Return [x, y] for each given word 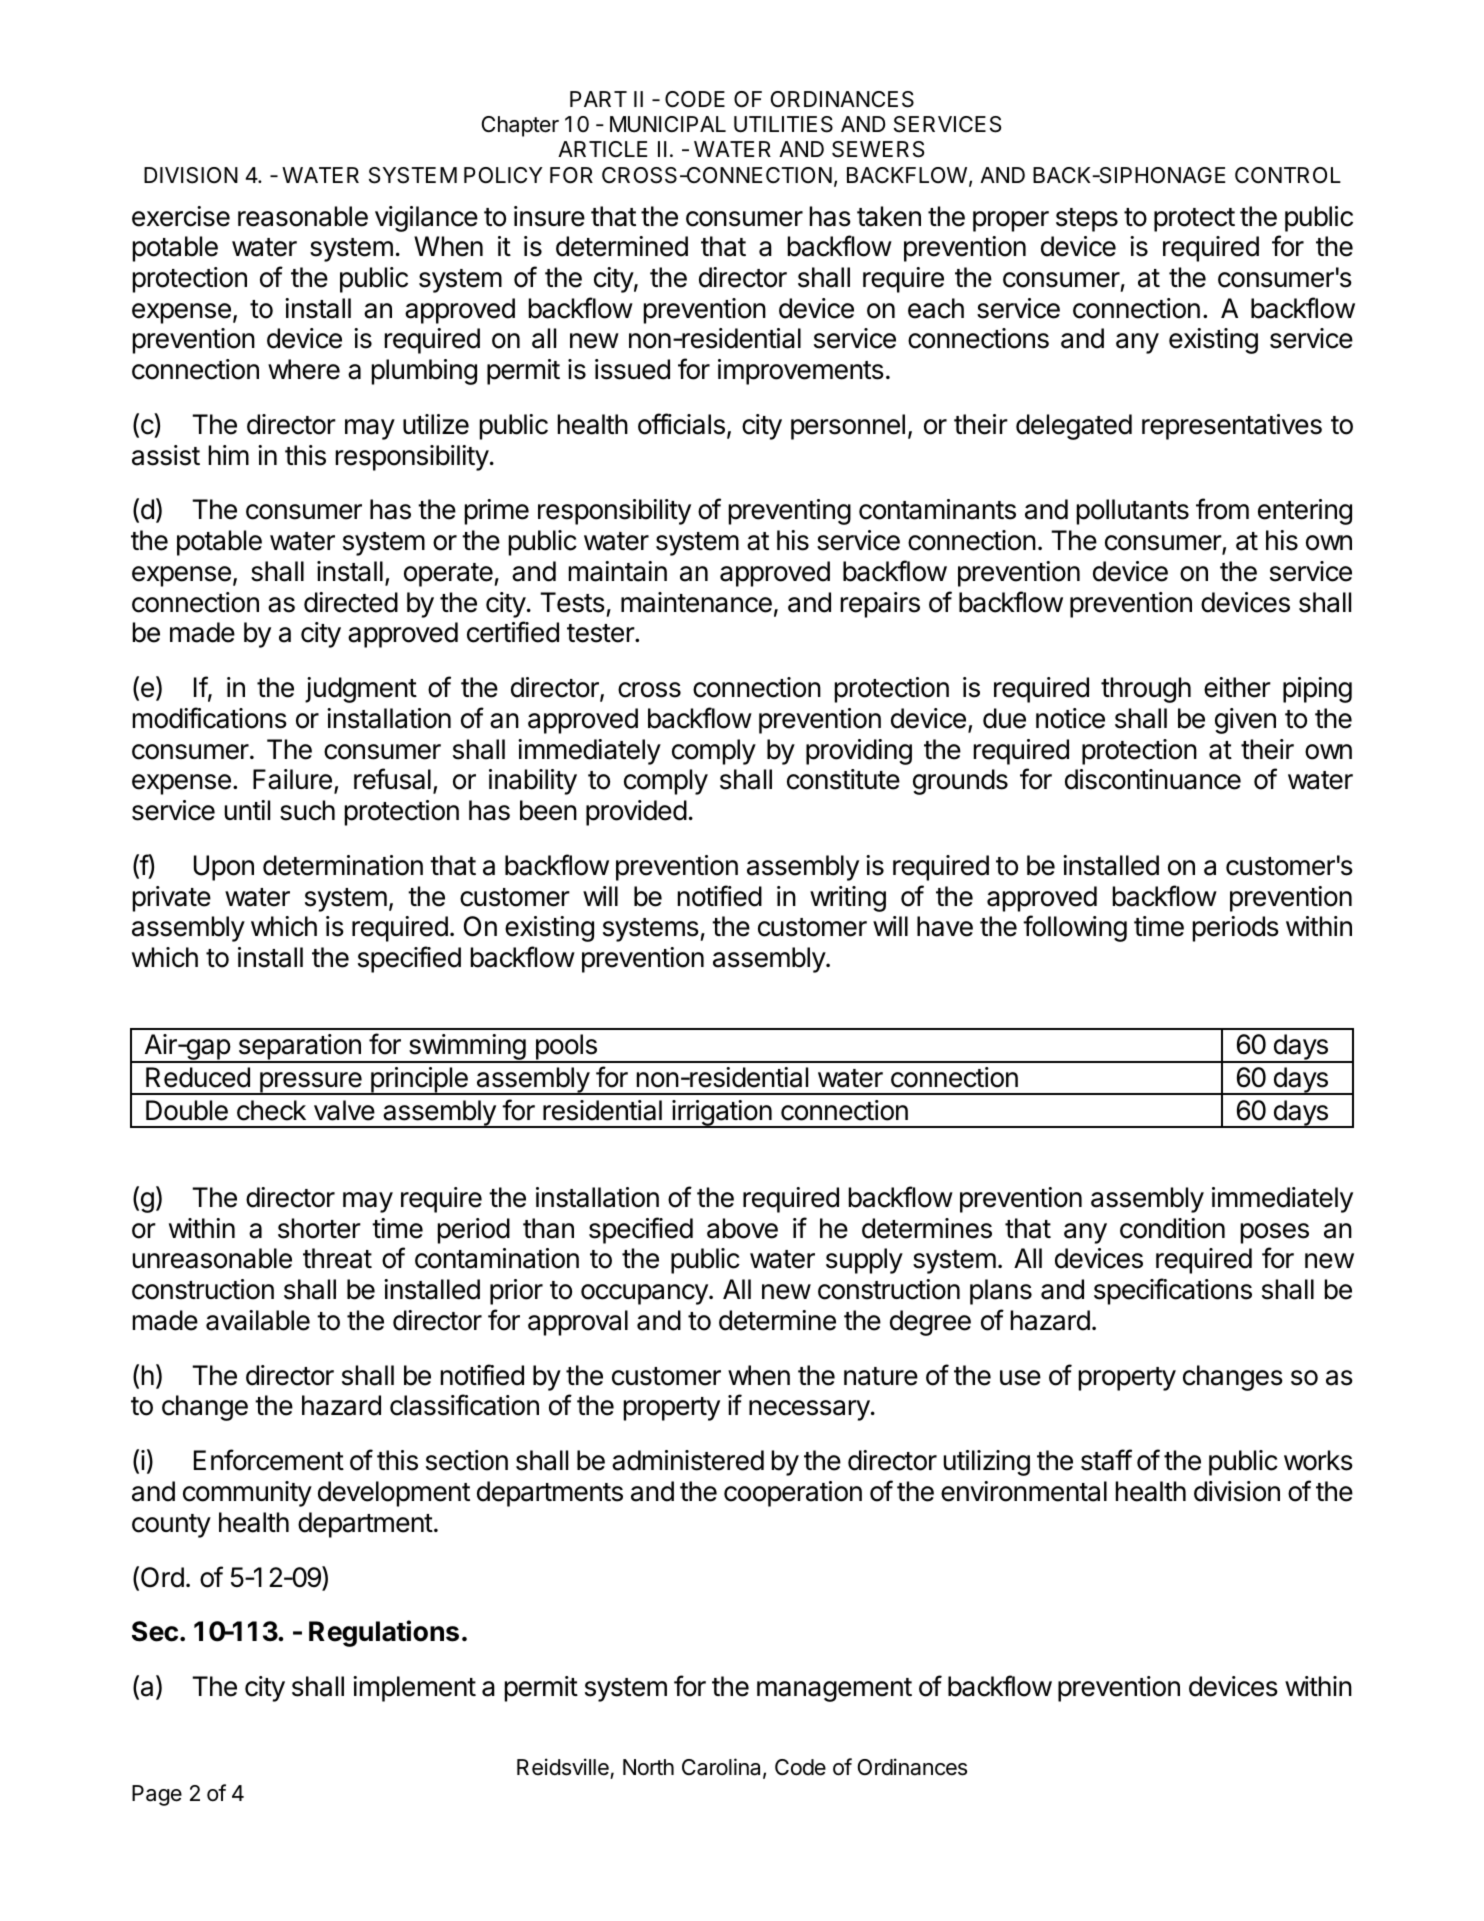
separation [299, 1048]
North [648, 1767]
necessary [809, 1410]
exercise [181, 216]
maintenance [696, 602]
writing [848, 899]
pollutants [1133, 512]
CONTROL [1288, 175]
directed [351, 602]
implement [414, 1689]
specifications [1173, 1291]
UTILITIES [783, 124]
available [258, 1320]
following [1075, 928]
